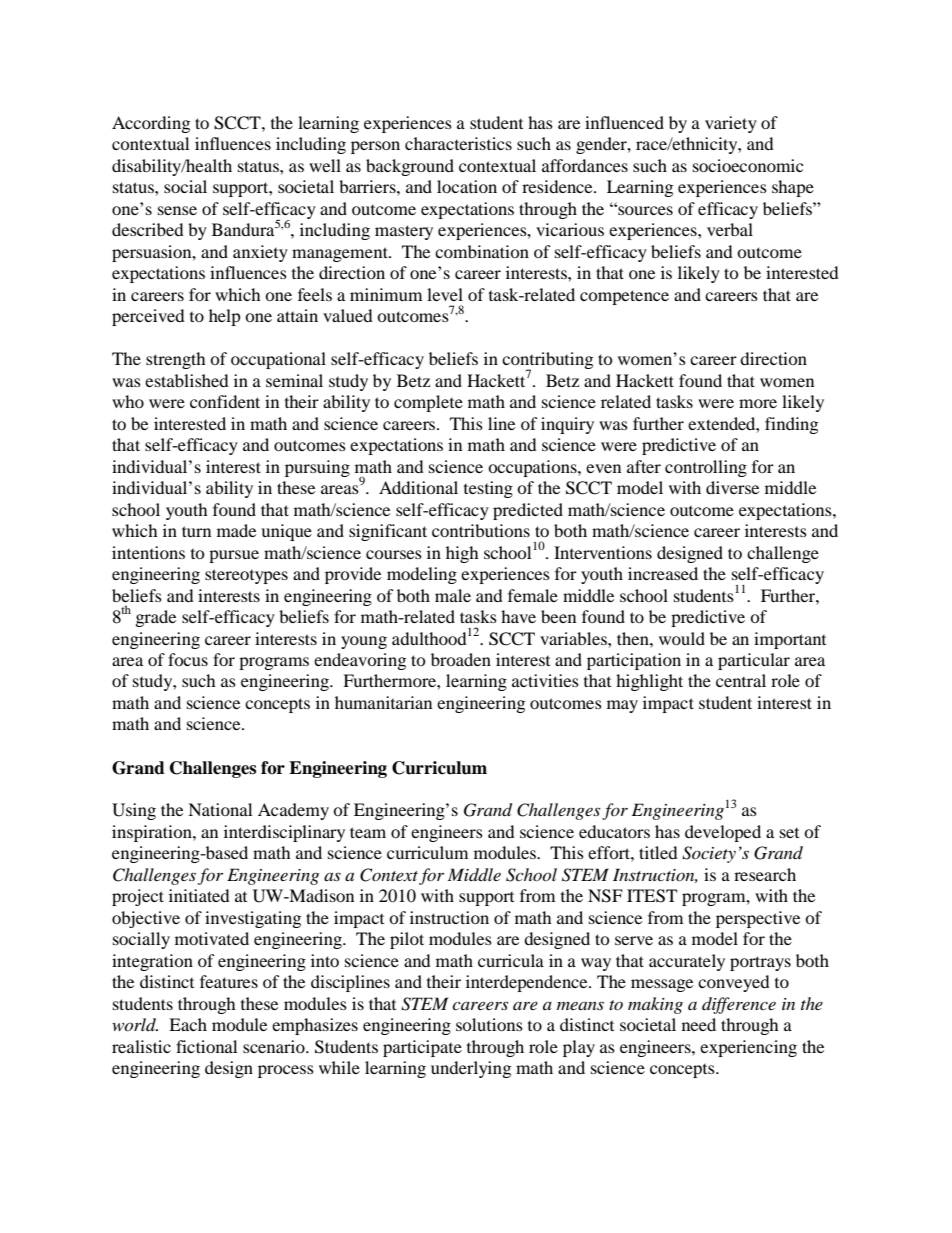  What do you see at coordinates (471, 1069) in the page?
I see `underlying` at bounding box center [471, 1069].
